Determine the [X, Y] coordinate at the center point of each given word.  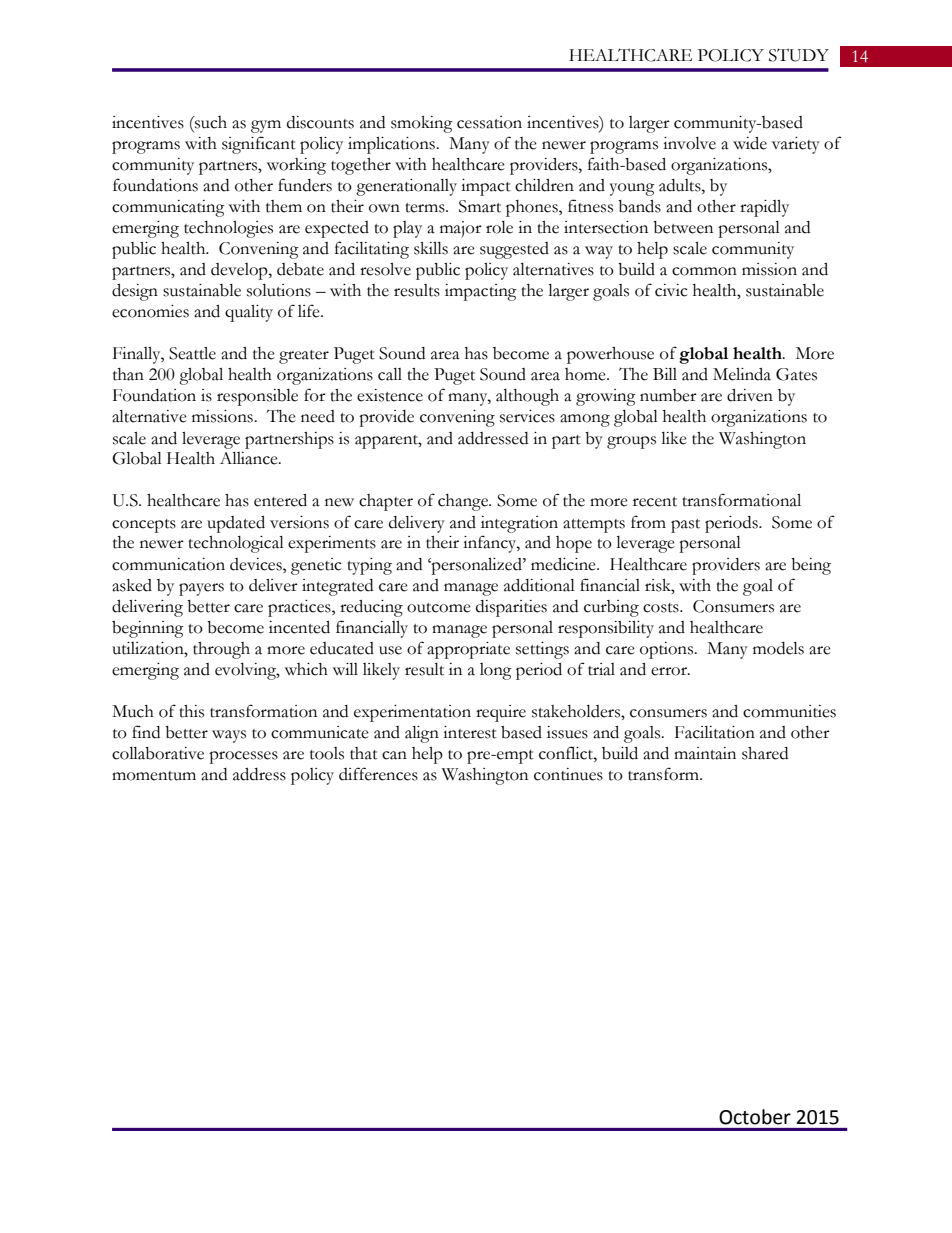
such [210, 122]
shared [765, 753]
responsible [257, 397]
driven [750, 395]
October [755, 1117]
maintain [705, 753]
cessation [489, 122]
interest [470, 732]
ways [229, 736]
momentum [154, 776]
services [527, 416]
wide [750, 143]
